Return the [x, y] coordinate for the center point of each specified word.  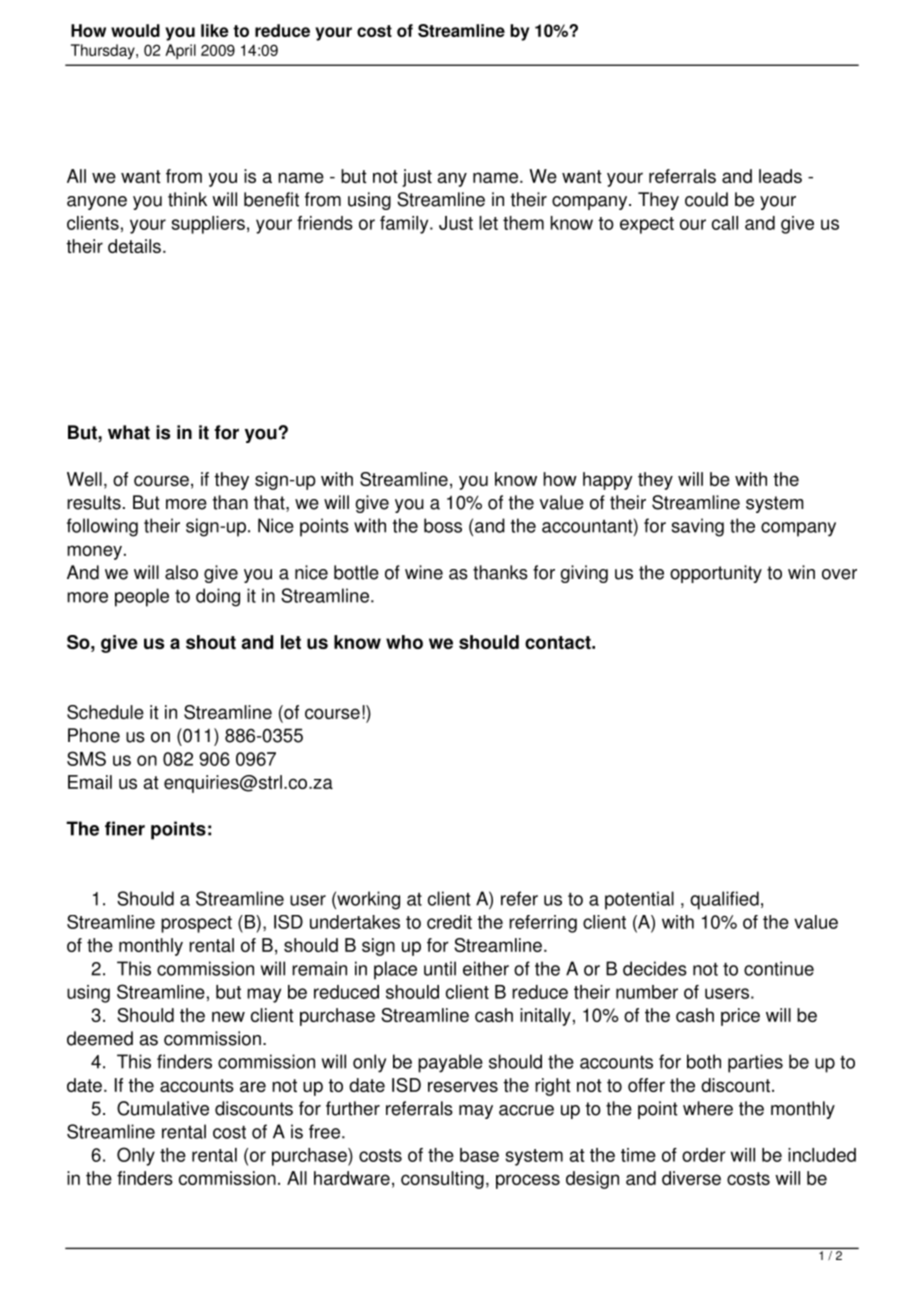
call [725, 223]
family [405, 225]
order [704, 1155]
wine [424, 572]
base [479, 1155]
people [142, 597]
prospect [196, 924]
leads [780, 176]
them [523, 223]
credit [449, 922]
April [180, 51]
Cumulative [163, 1108]
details [134, 246]
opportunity [716, 574]
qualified [724, 900]
